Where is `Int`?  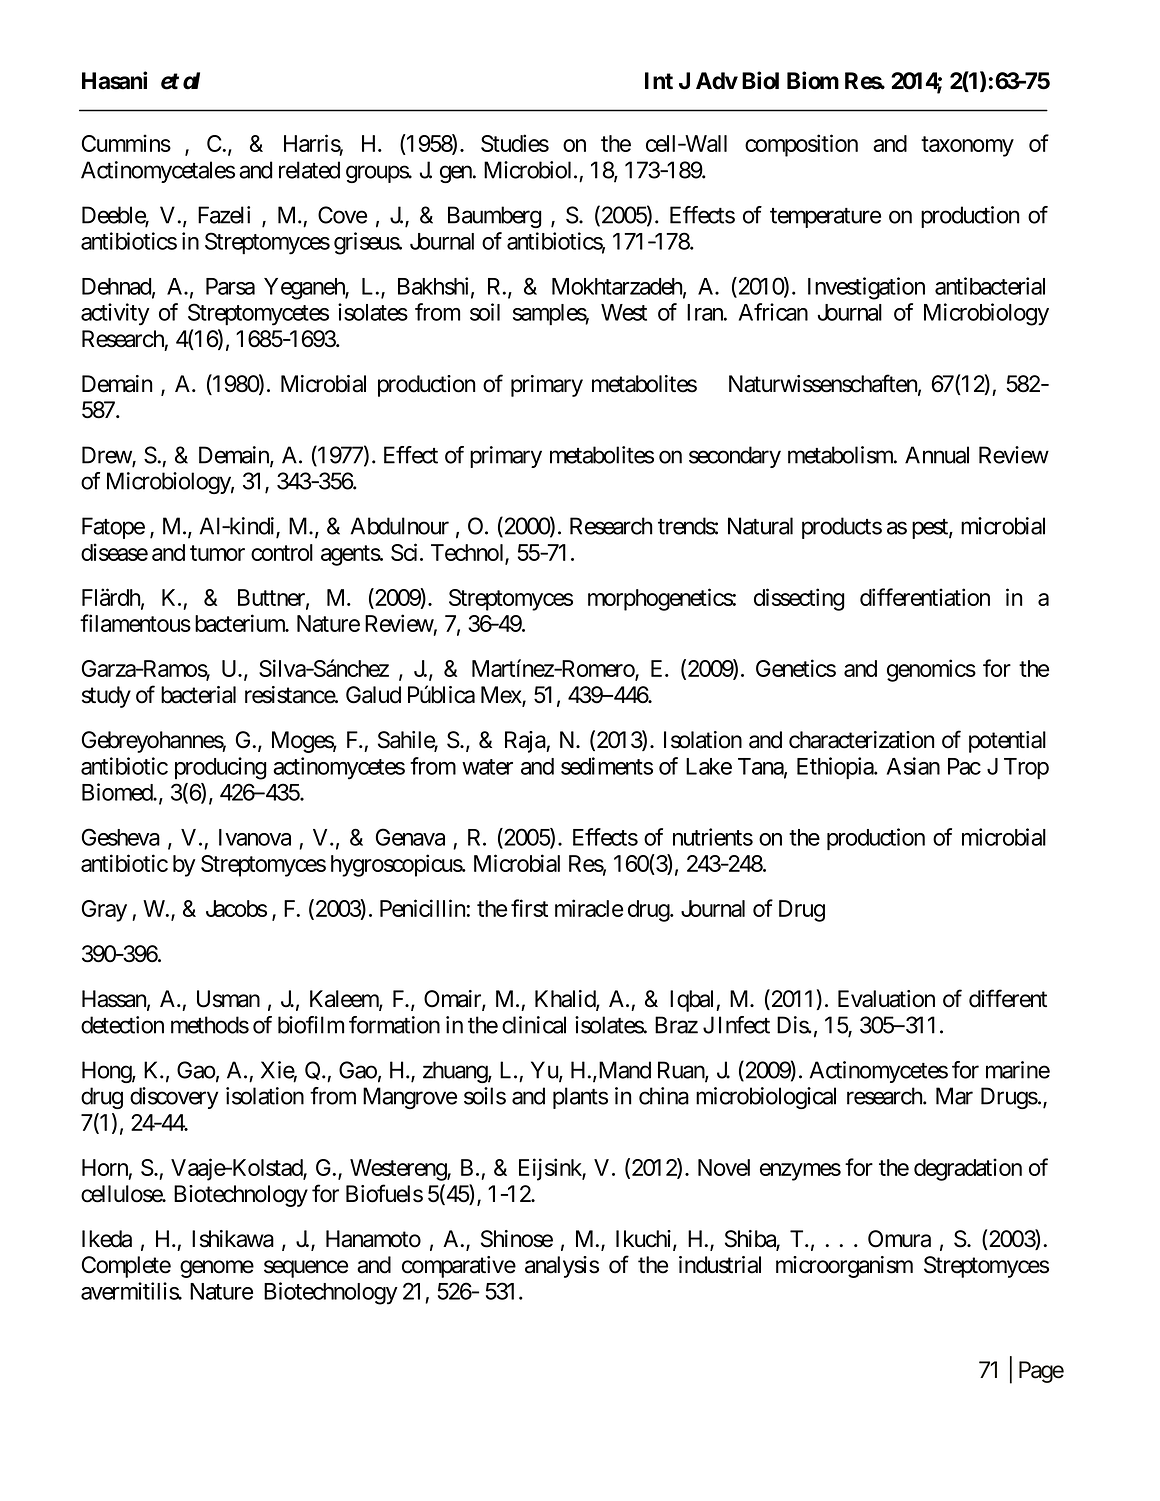
Int is located at coordinates (659, 81).
